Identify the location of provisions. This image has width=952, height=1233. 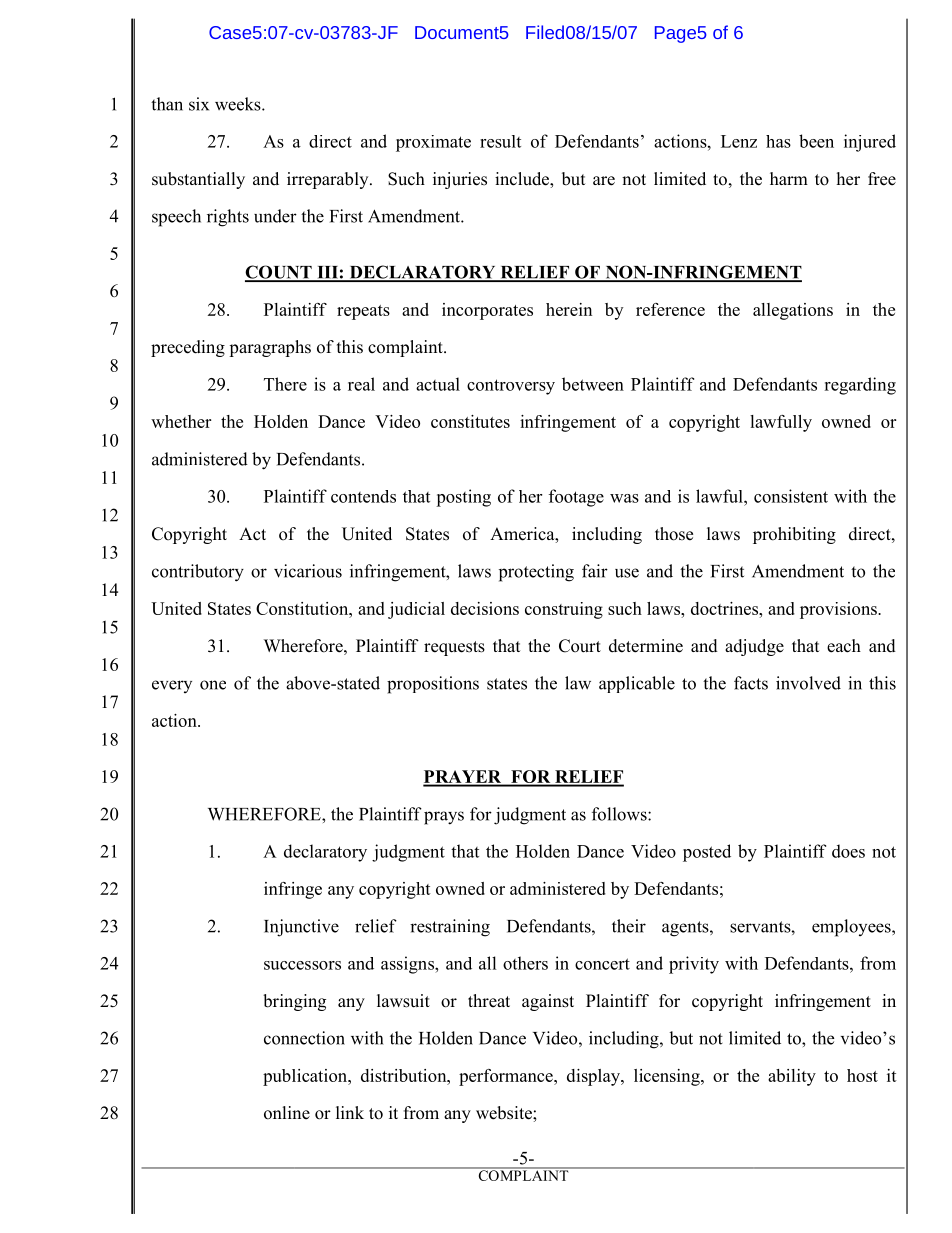
(839, 610).
